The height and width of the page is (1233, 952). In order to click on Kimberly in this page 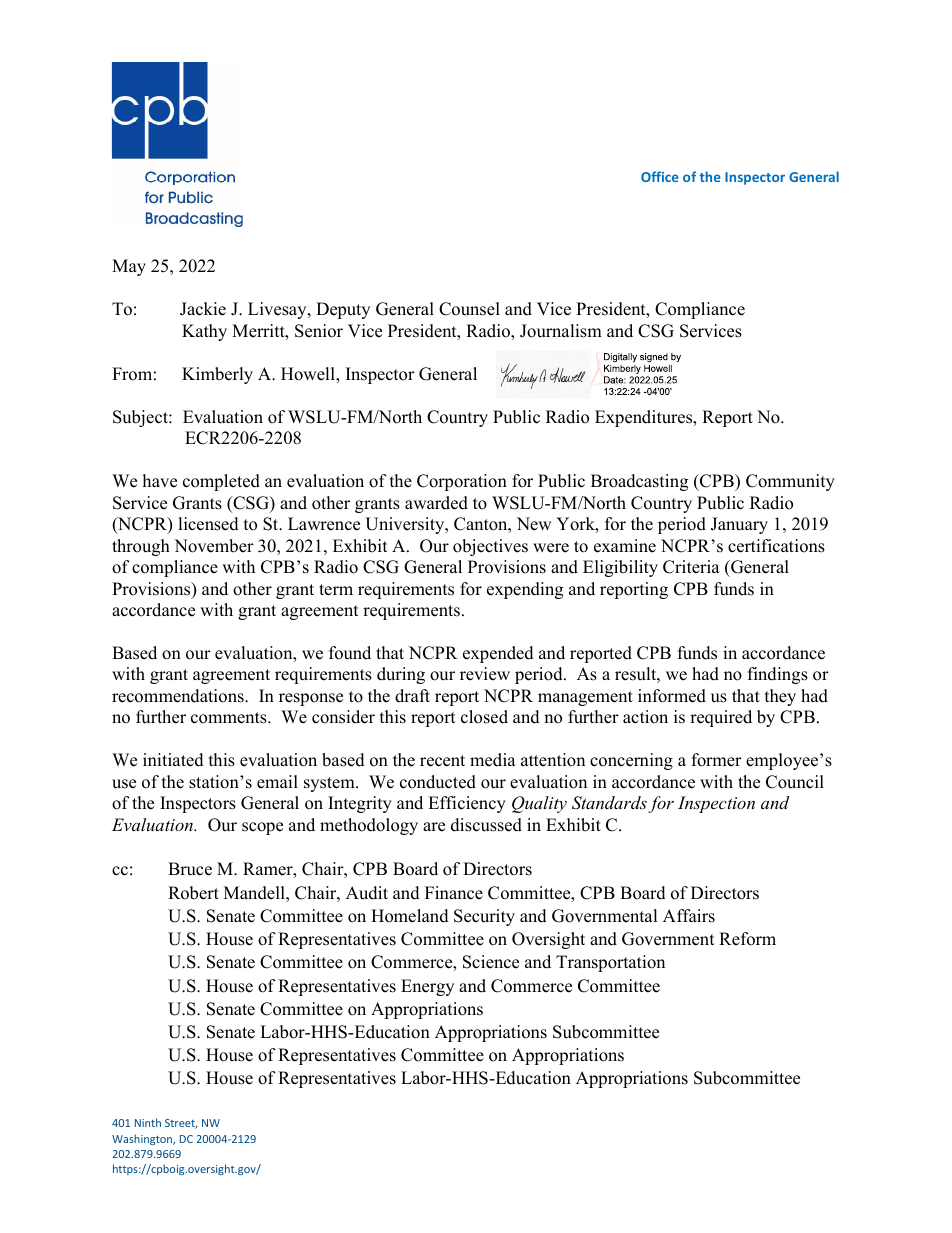, I will do `click(217, 375)`.
